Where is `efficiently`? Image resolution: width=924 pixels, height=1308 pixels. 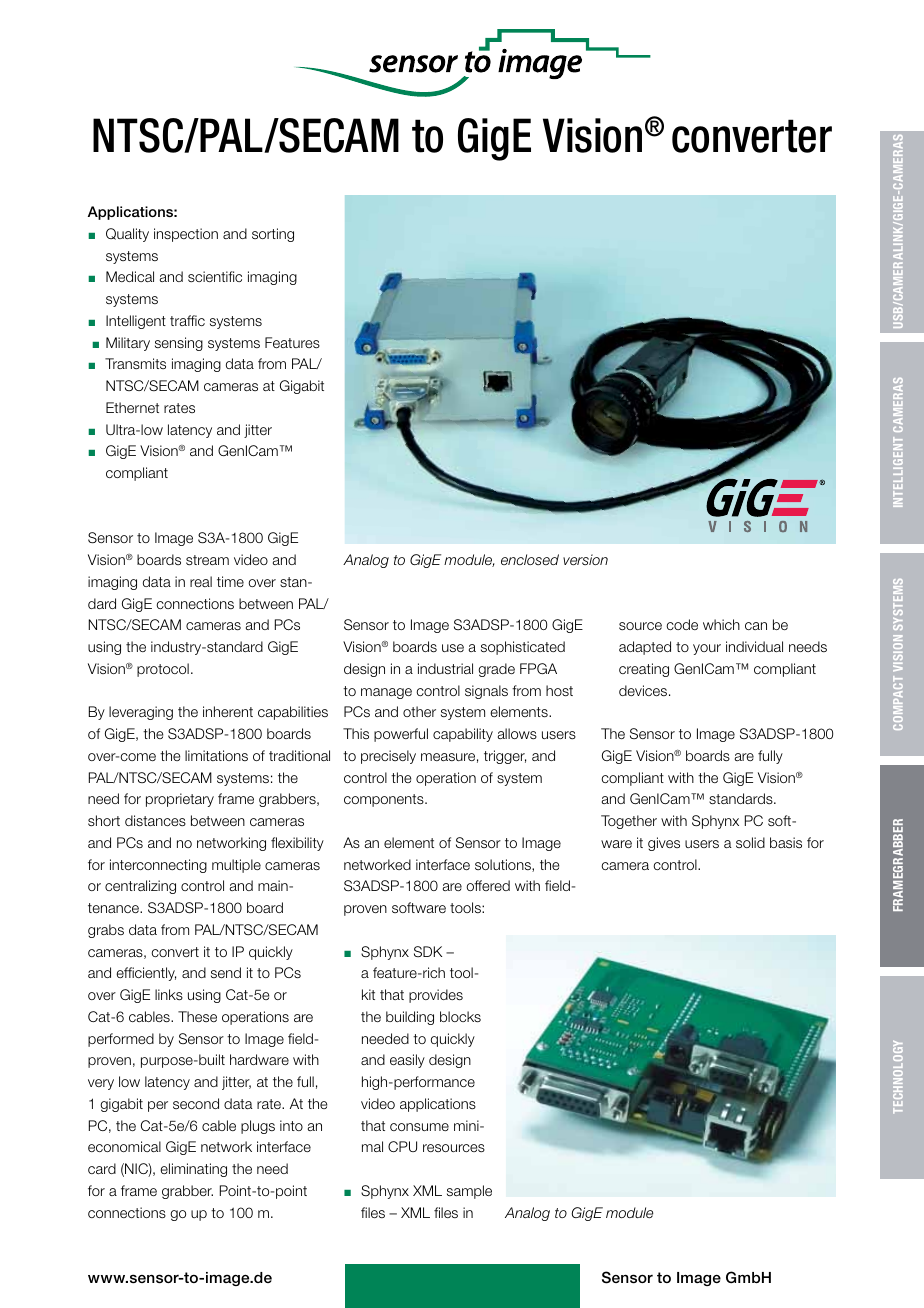
efficiently is located at coordinates (146, 974).
